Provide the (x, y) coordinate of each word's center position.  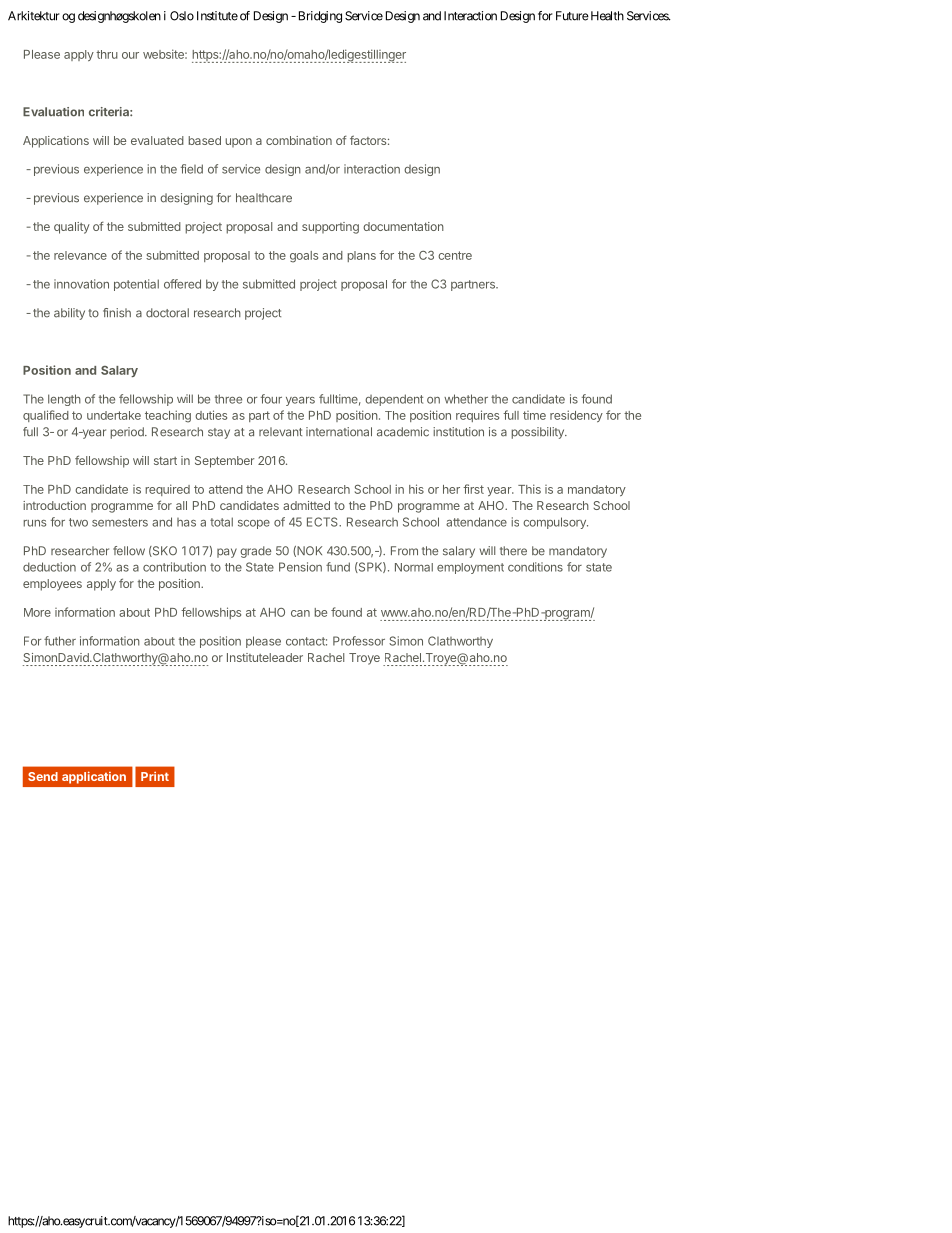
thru (107, 54)
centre (455, 255)
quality (72, 228)
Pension (300, 567)
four (271, 399)
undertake (114, 415)
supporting (330, 228)
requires (477, 416)
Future (572, 16)
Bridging (320, 17)
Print (155, 776)
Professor (359, 641)
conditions (535, 567)
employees (52, 585)
